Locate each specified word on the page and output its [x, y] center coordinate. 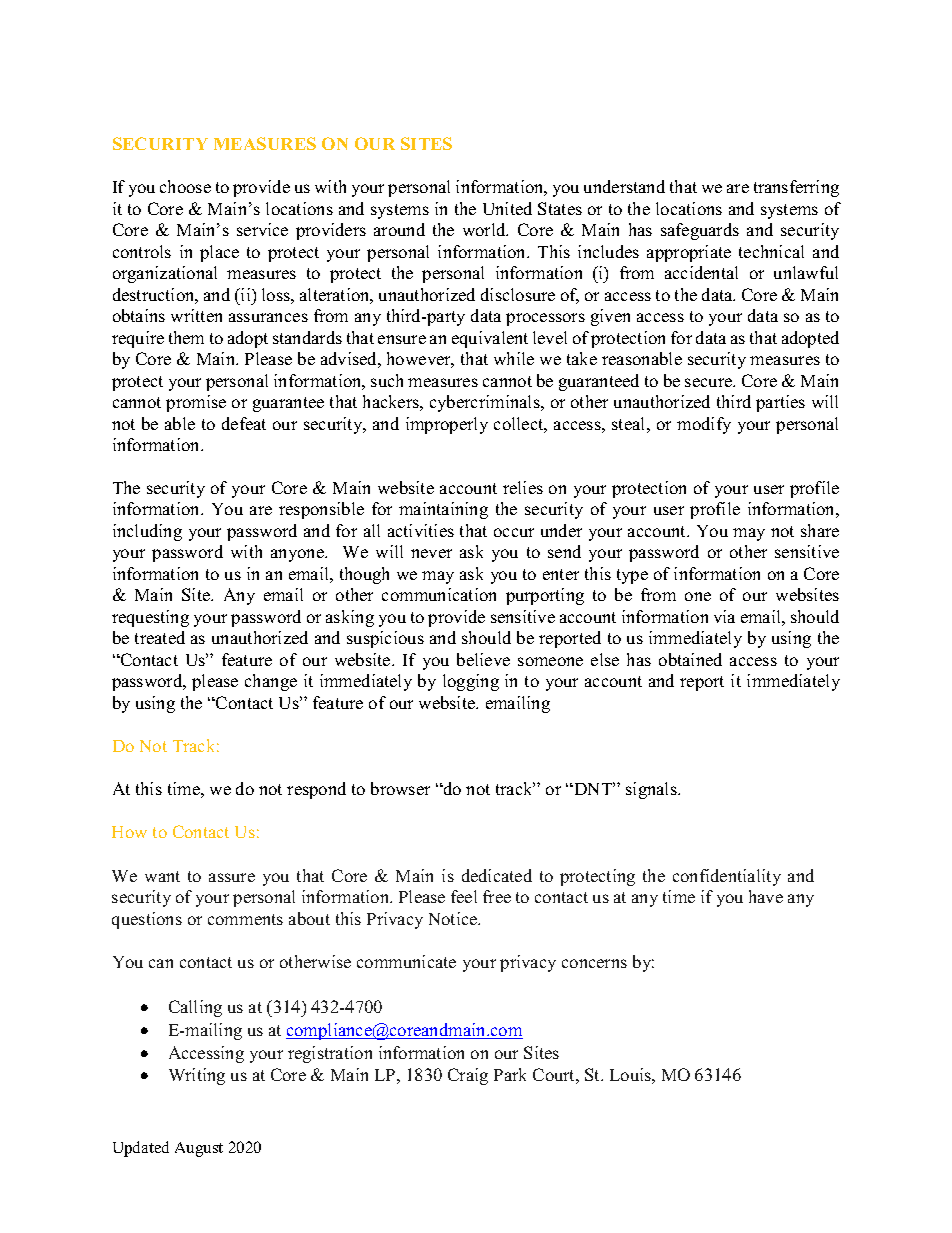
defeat [244, 423]
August [199, 1149]
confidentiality [727, 877]
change [271, 682]
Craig [468, 1076]
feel [464, 896]
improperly [447, 425]
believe [483, 659]
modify [704, 425]
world [485, 229]
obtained [690, 659]
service [262, 229]
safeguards [700, 231]
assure [232, 877]
